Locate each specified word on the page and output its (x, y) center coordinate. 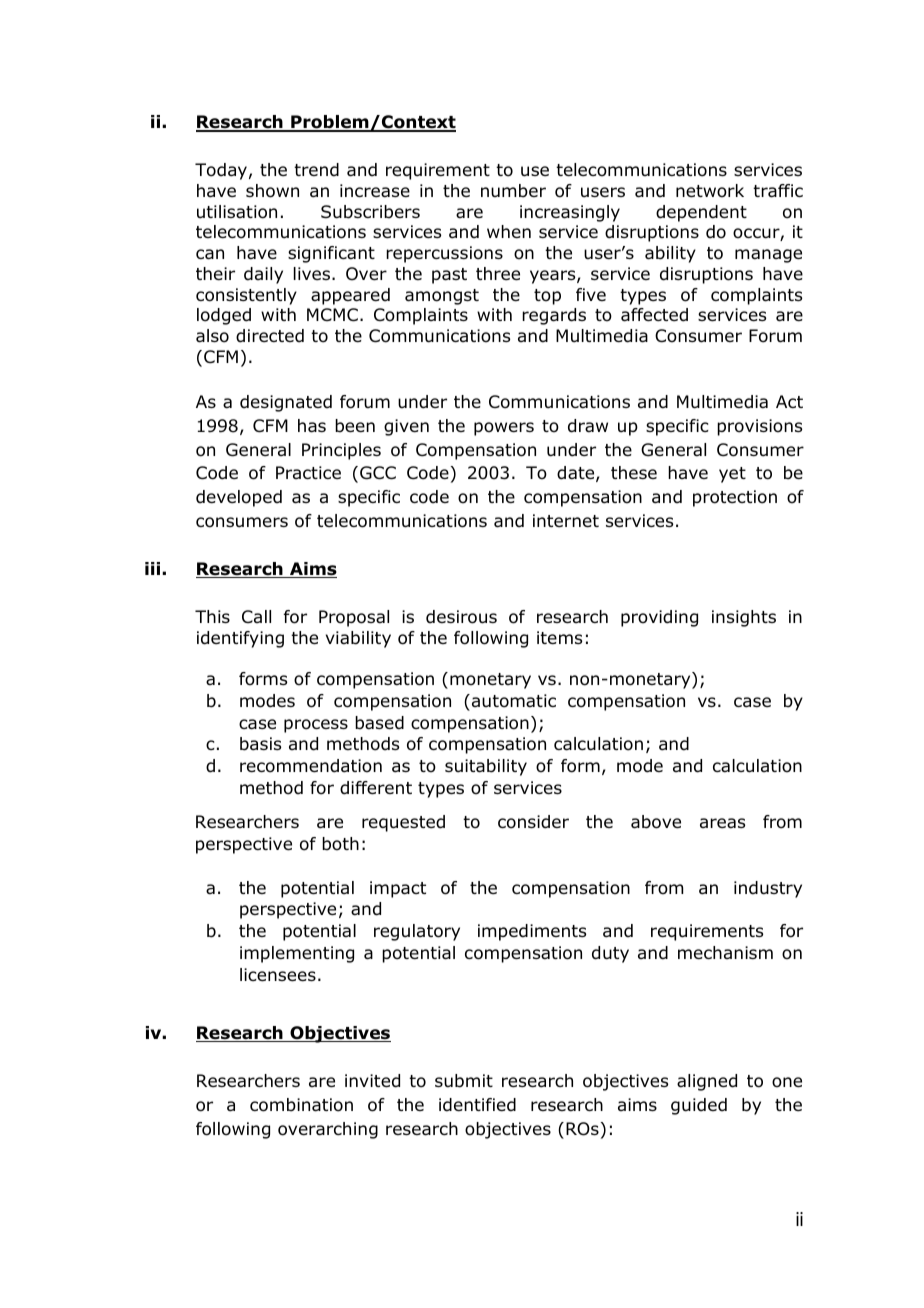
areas (722, 823)
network (710, 191)
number (513, 191)
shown (272, 191)
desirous (461, 617)
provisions (759, 427)
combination (301, 1105)
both (340, 844)
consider (533, 822)
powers (504, 429)
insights (744, 618)
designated (286, 403)
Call (256, 616)
